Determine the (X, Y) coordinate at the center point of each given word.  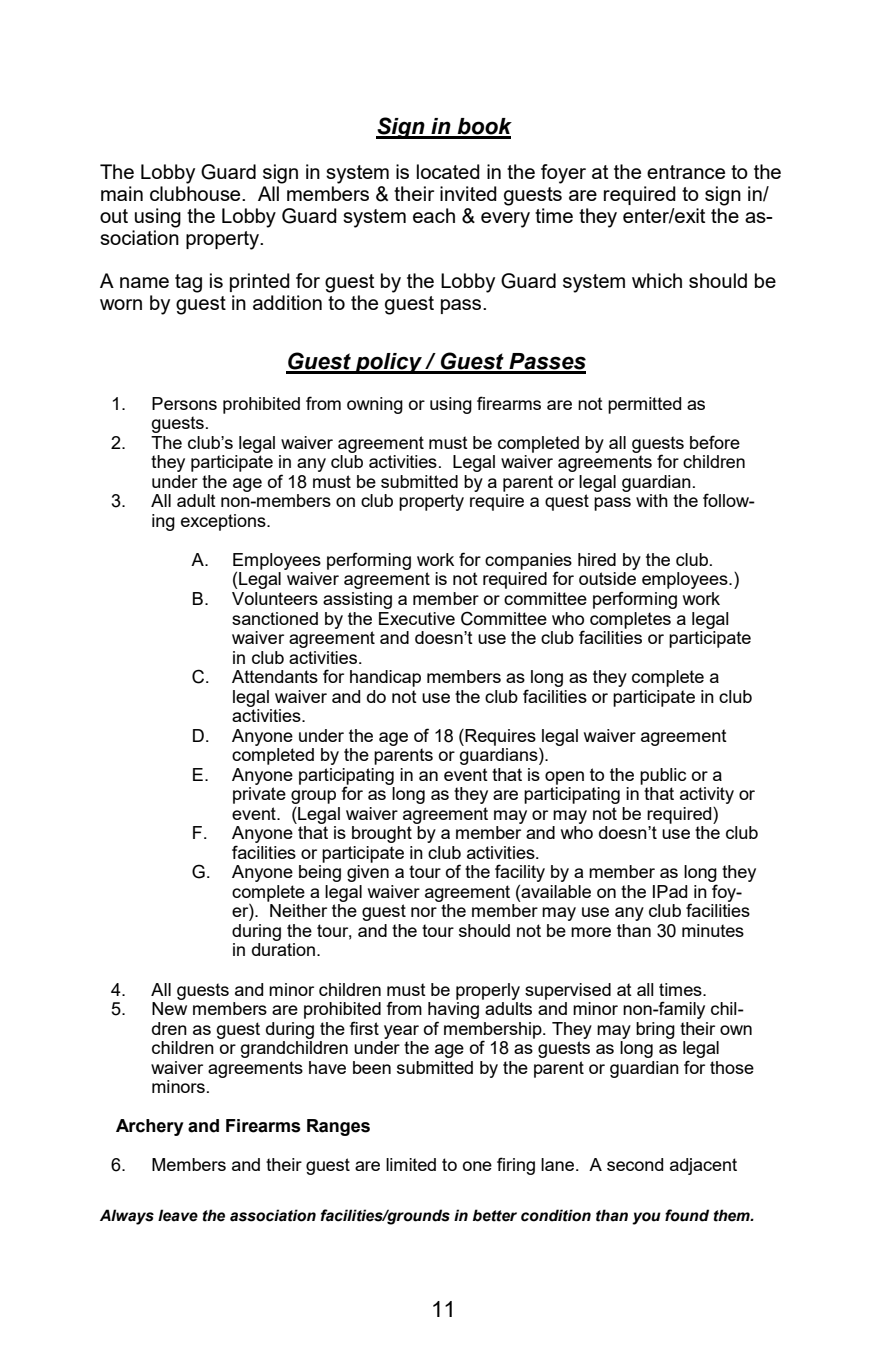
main (122, 193)
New (169, 1007)
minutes (713, 930)
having (453, 1009)
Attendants (275, 676)
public (663, 776)
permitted (644, 405)
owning (375, 405)
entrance (686, 172)
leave (178, 1215)
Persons (184, 403)
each (434, 215)
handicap (385, 678)
